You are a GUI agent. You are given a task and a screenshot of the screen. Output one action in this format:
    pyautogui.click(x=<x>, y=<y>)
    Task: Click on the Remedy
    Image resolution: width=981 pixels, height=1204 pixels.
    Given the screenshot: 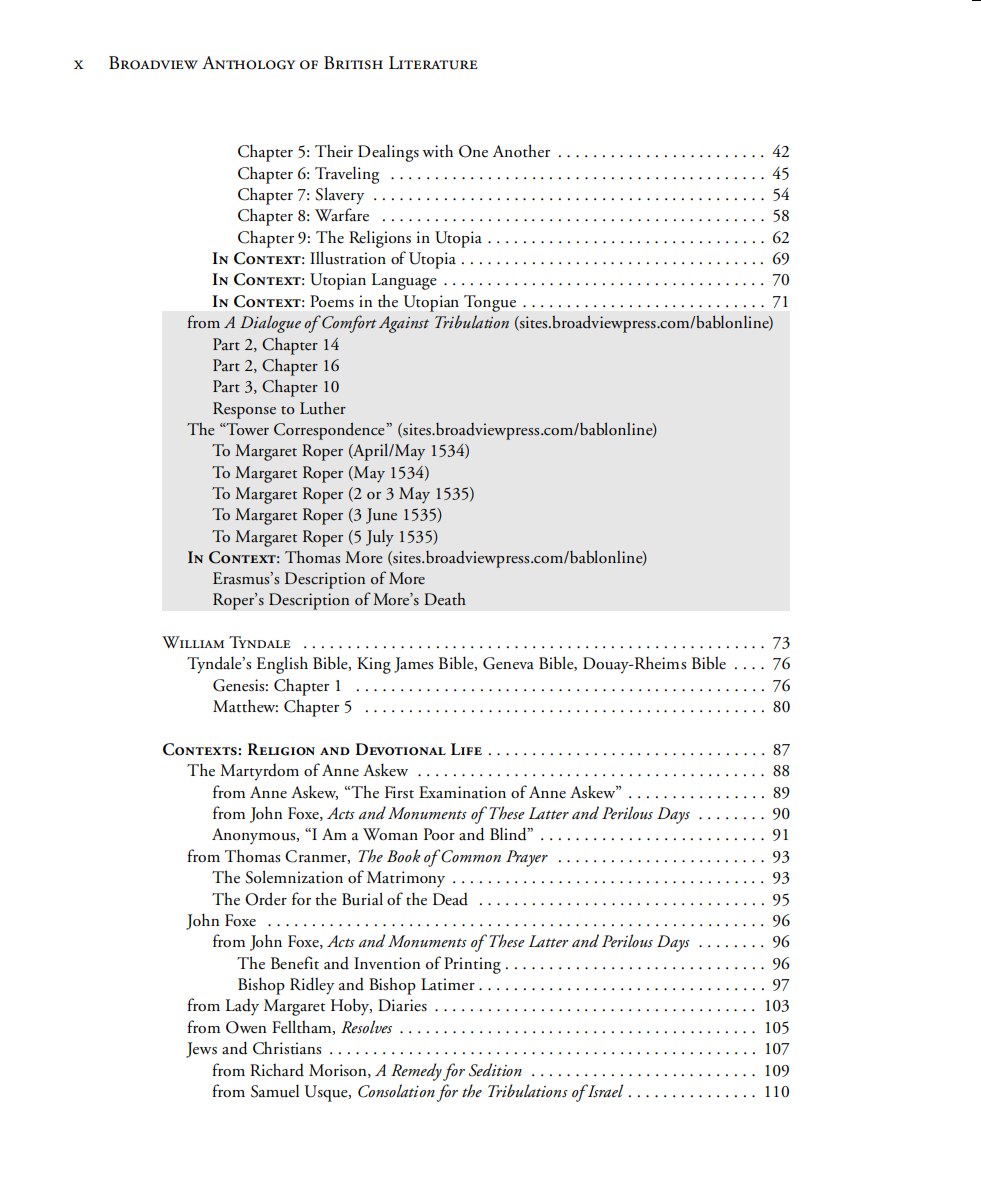 What is the action you would take?
    pyautogui.click(x=416, y=1072)
